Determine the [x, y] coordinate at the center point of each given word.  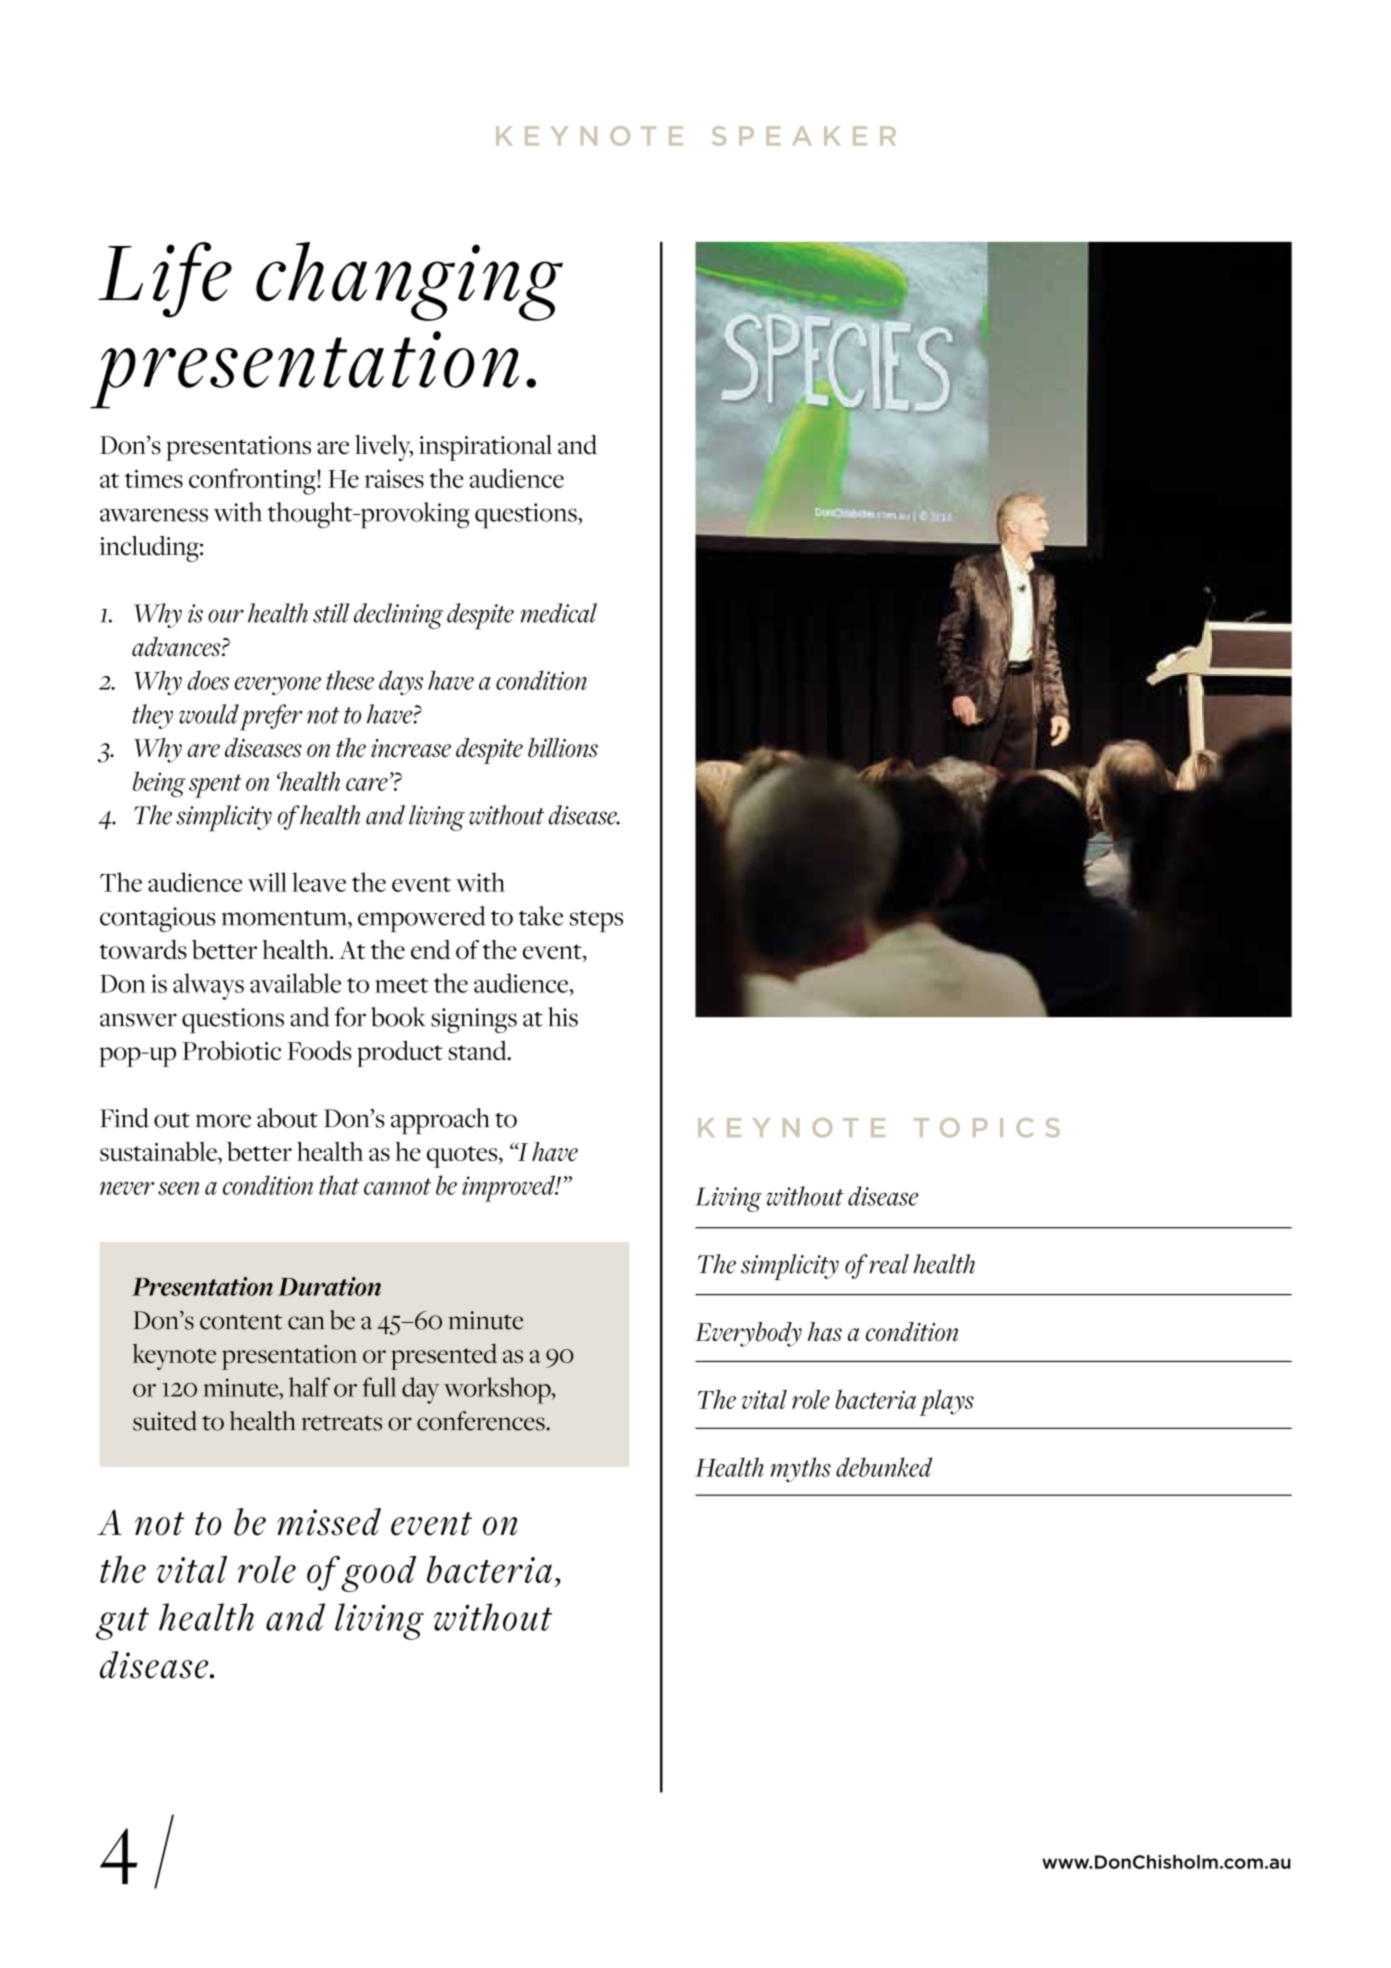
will [267, 882]
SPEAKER [804, 136]
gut [122, 1623]
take [541, 916]
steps [596, 921]
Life [165, 280]
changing [409, 281]
